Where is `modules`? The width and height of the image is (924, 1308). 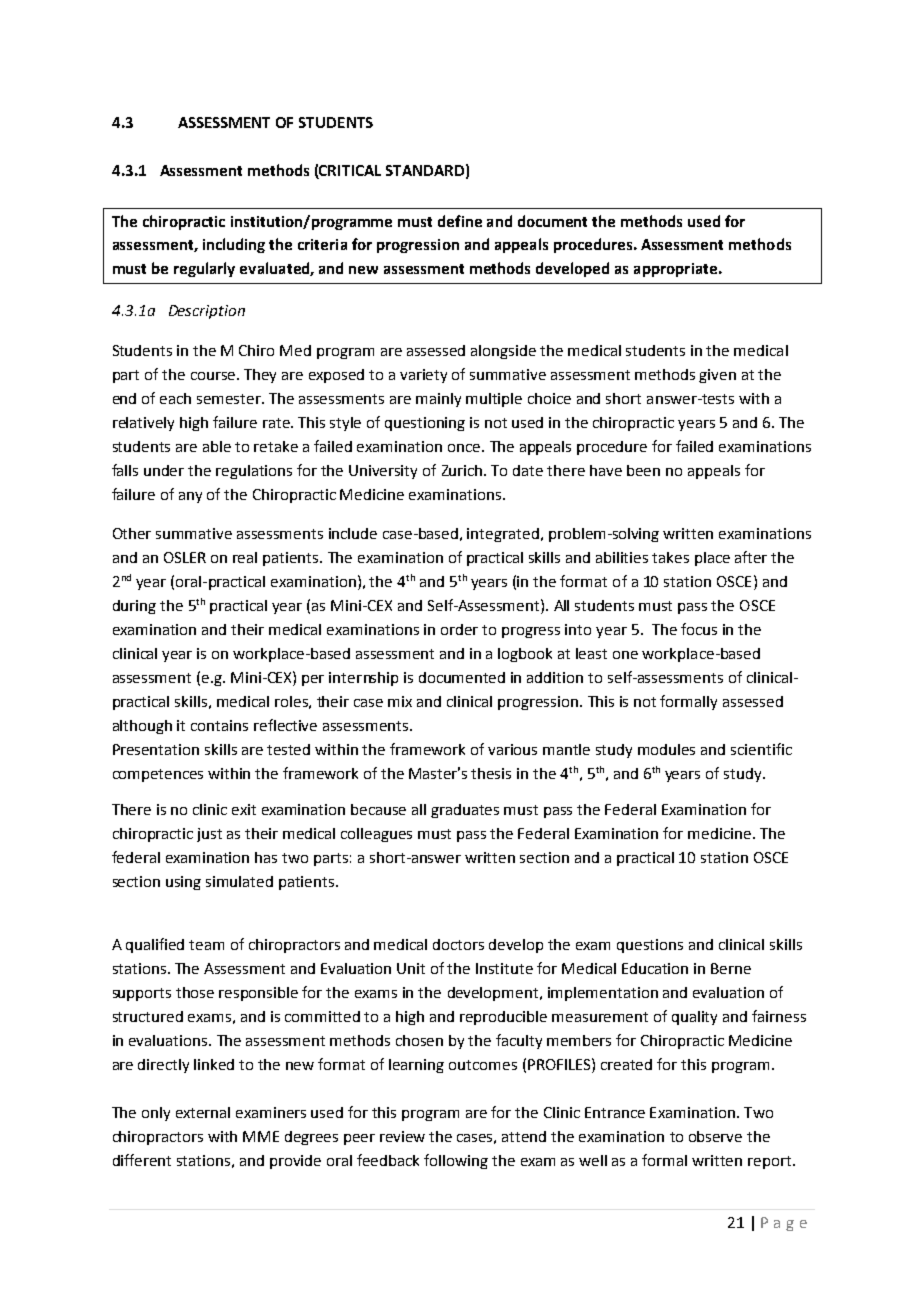 modules is located at coordinates (666, 749).
